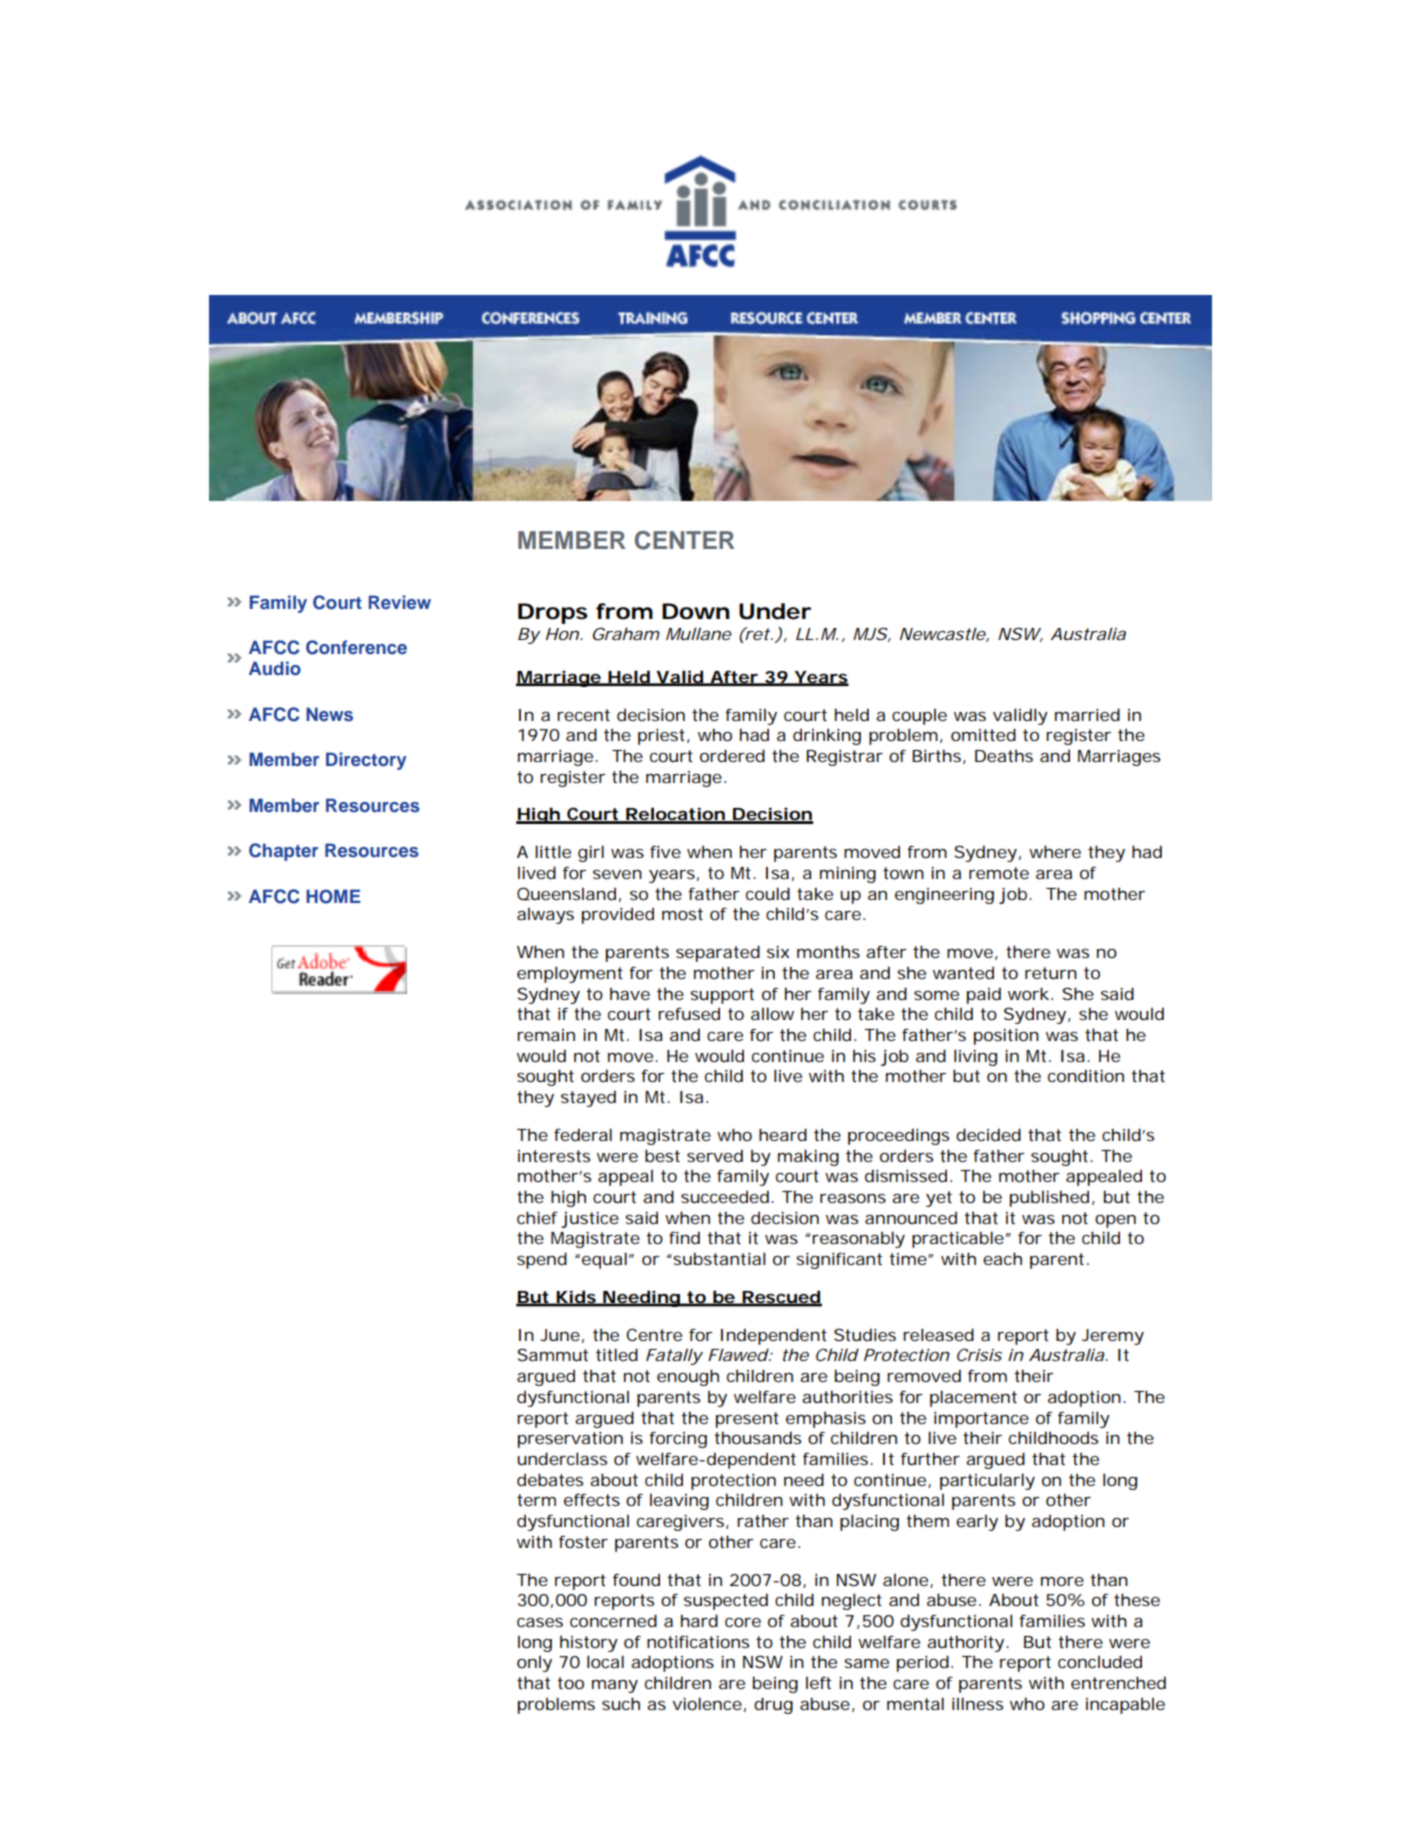 This screenshot has width=1421, height=1839. What do you see at coordinates (919, 717) in the screenshot?
I see `couple` at bounding box center [919, 717].
